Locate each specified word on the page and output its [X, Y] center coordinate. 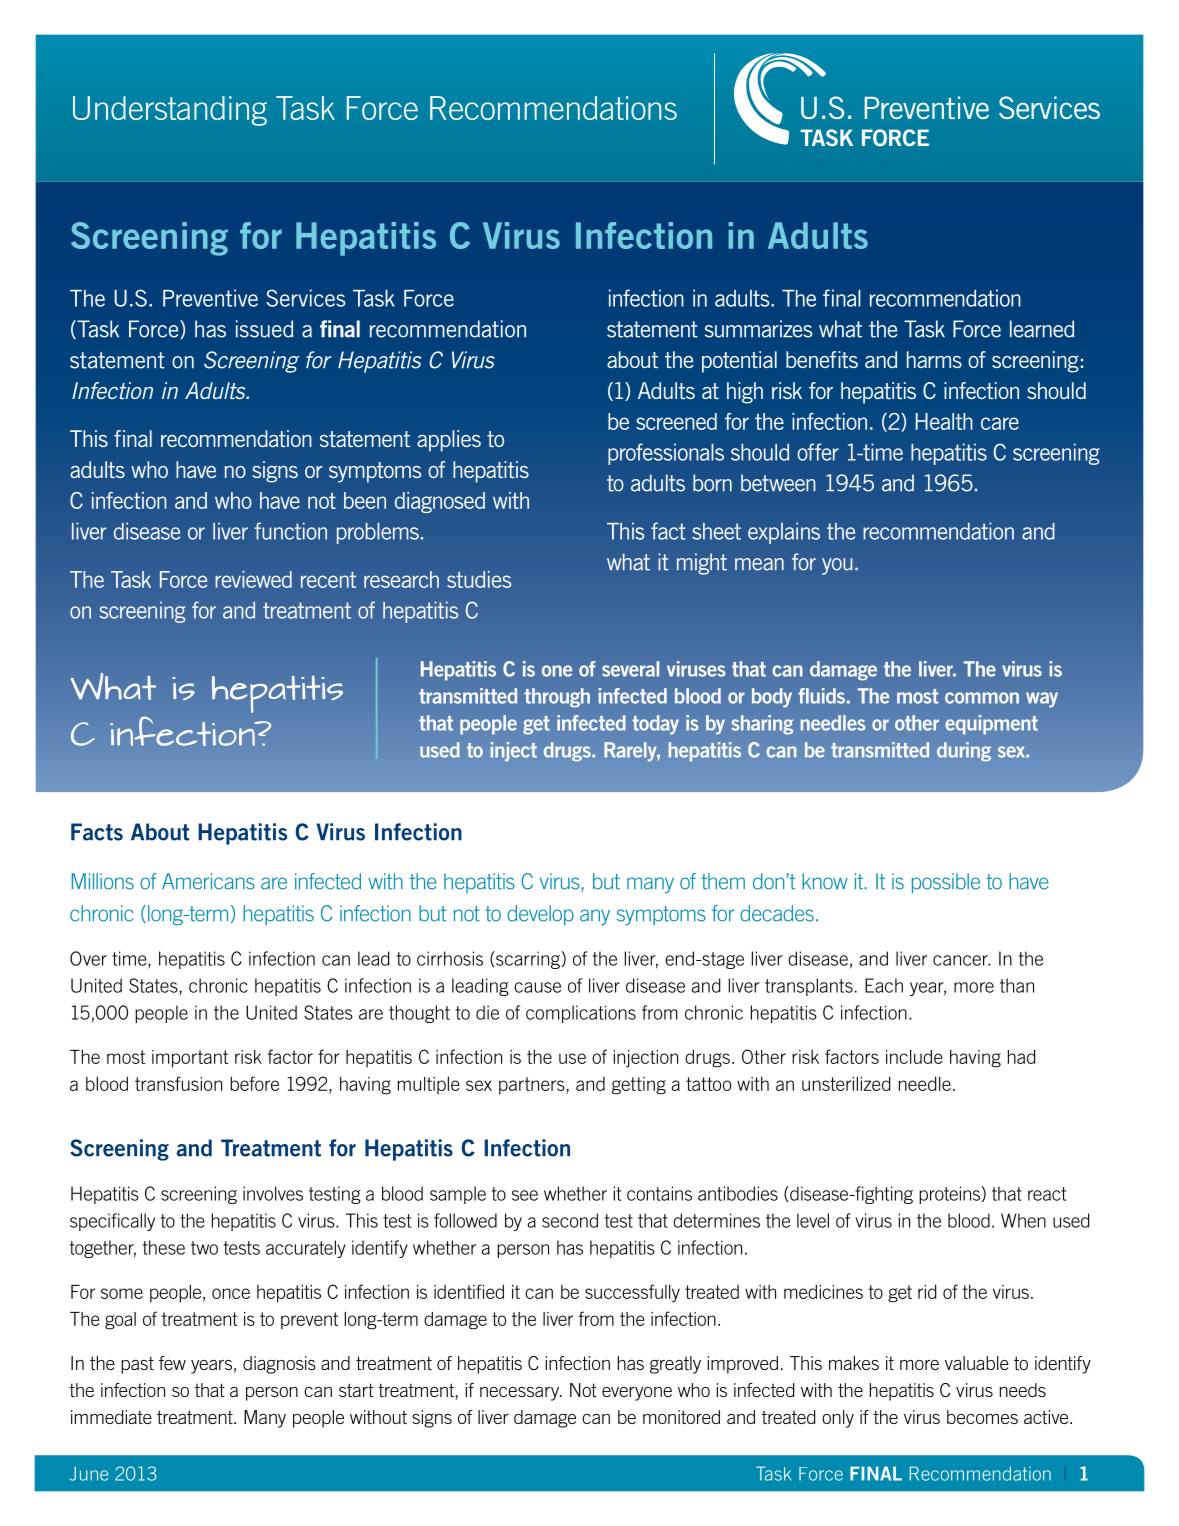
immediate [111, 1417]
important [190, 1059]
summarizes [758, 329]
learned [1042, 329]
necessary [521, 1394]
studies [479, 579]
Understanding [170, 111]
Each [884, 985]
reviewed [253, 579]
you [837, 566]
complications [581, 1014]
